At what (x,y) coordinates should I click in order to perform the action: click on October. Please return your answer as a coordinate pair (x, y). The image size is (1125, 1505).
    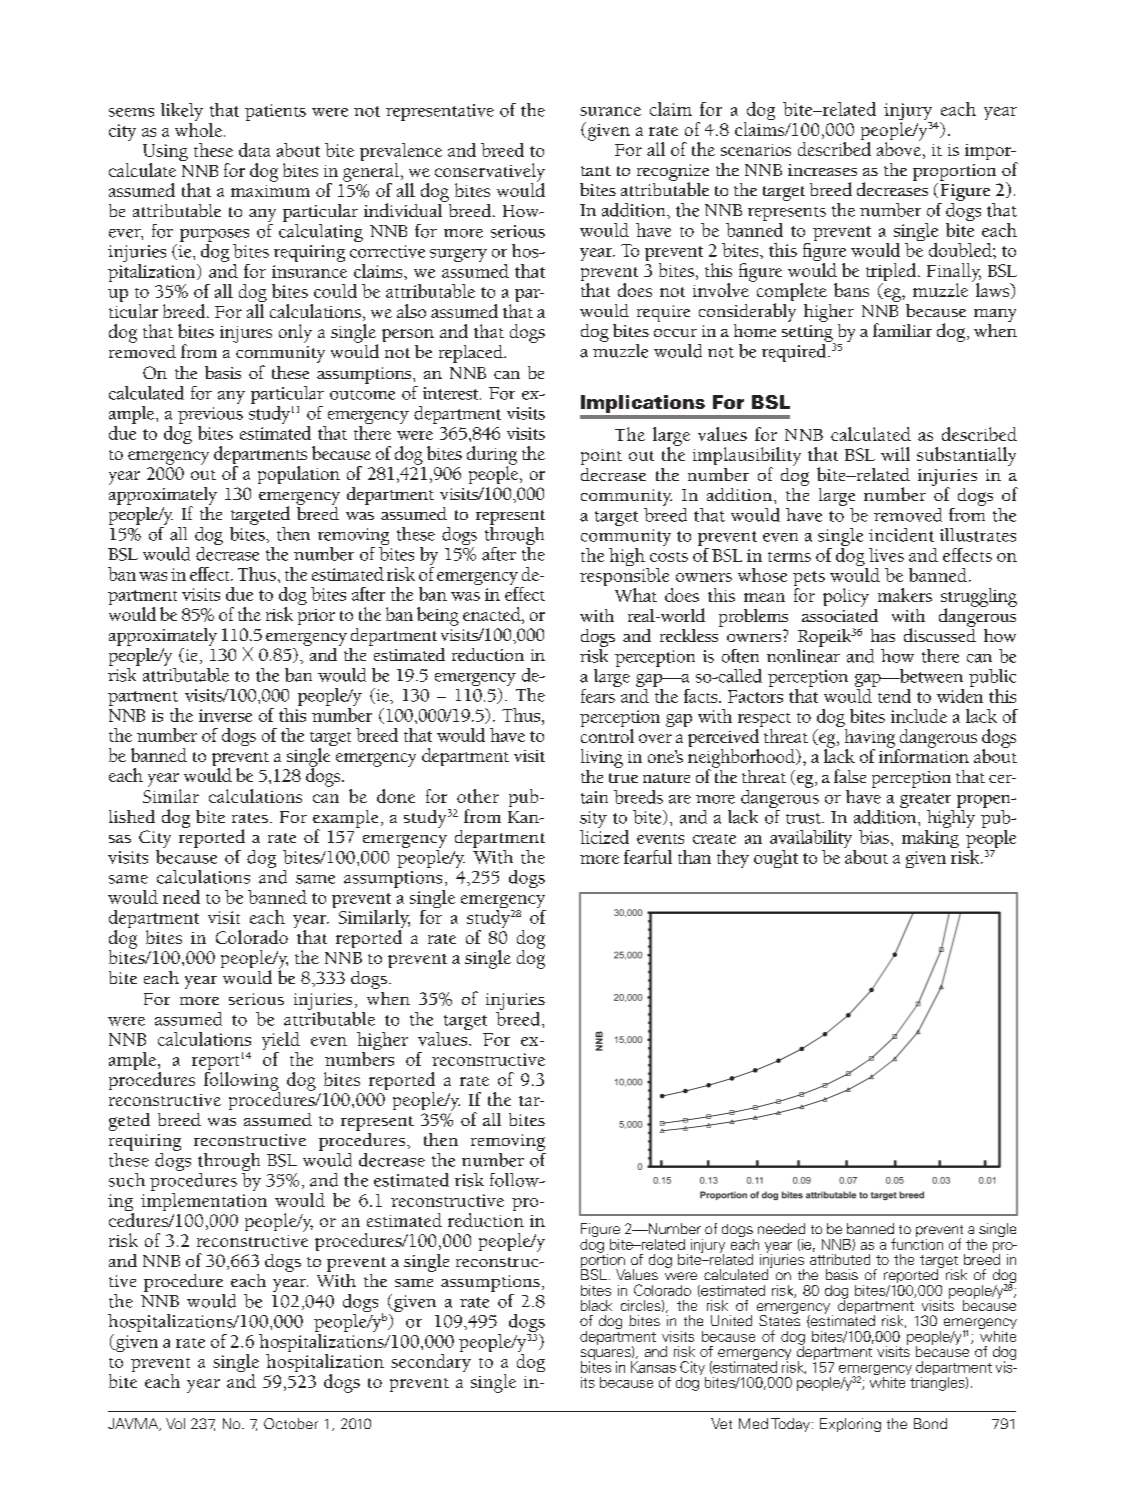
    Looking at the image, I should click on (291, 1423).
